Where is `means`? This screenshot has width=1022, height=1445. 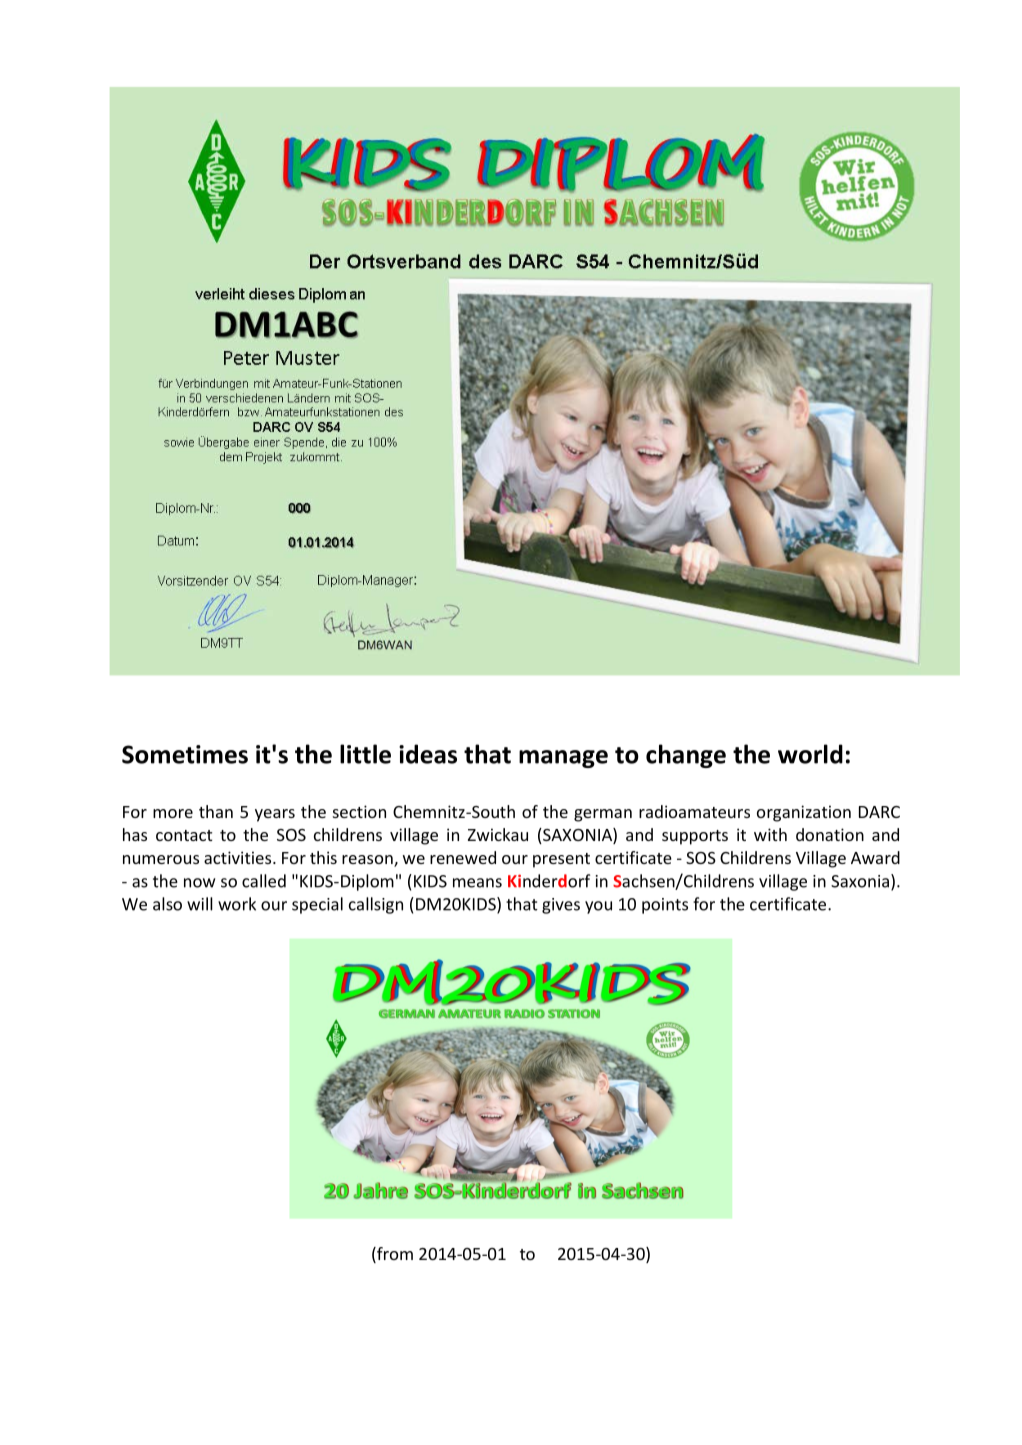
means is located at coordinates (477, 883).
